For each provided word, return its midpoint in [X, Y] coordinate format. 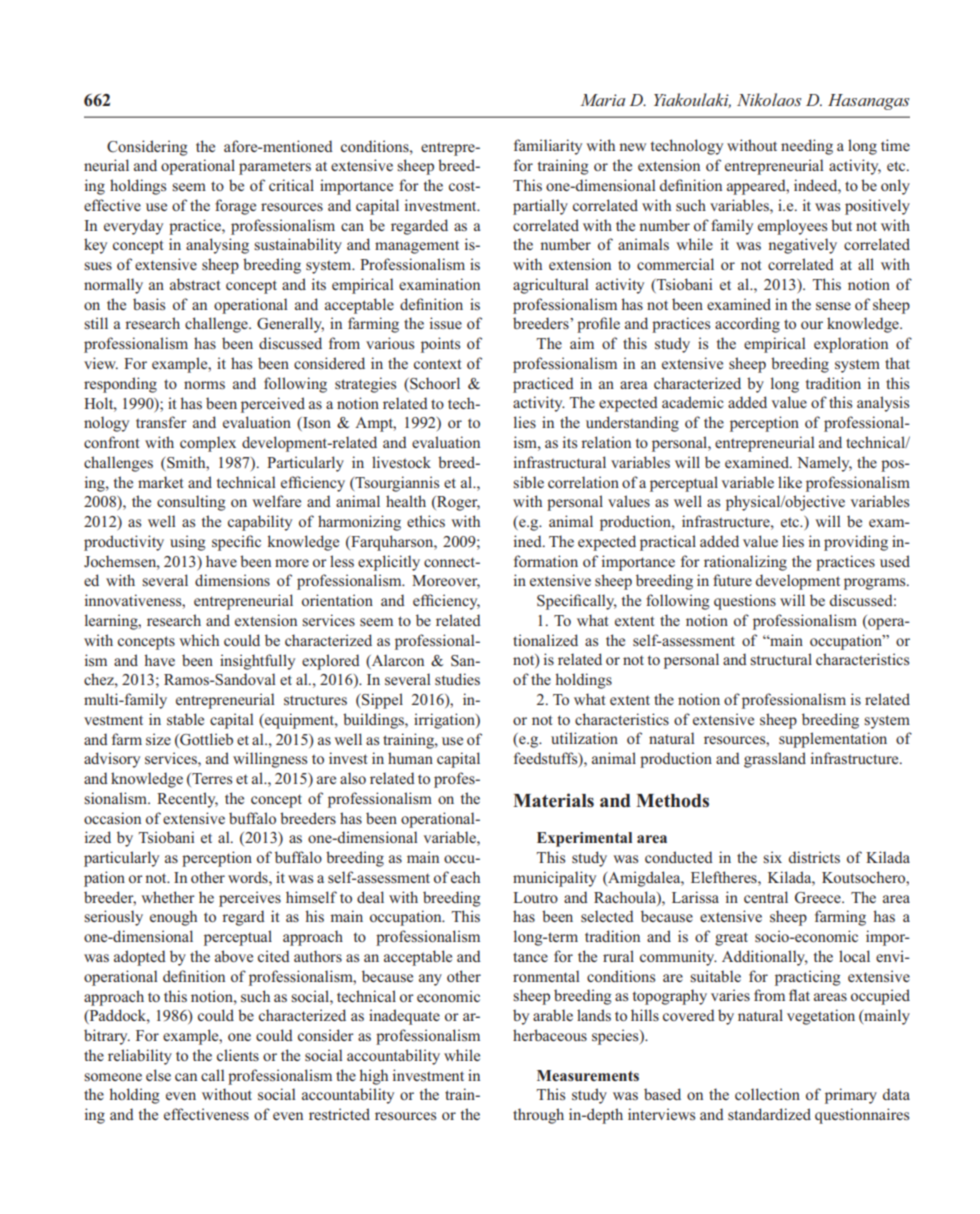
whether [168, 897]
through [538, 1116]
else [158, 1075]
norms [204, 385]
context [437, 364]
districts [814, 857]
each [465, 877]
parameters [275, 168]
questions [745, 602]
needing [807, 147]
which [199, 640]
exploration [851, 345]
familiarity [548, 147]
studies [457, 679]
